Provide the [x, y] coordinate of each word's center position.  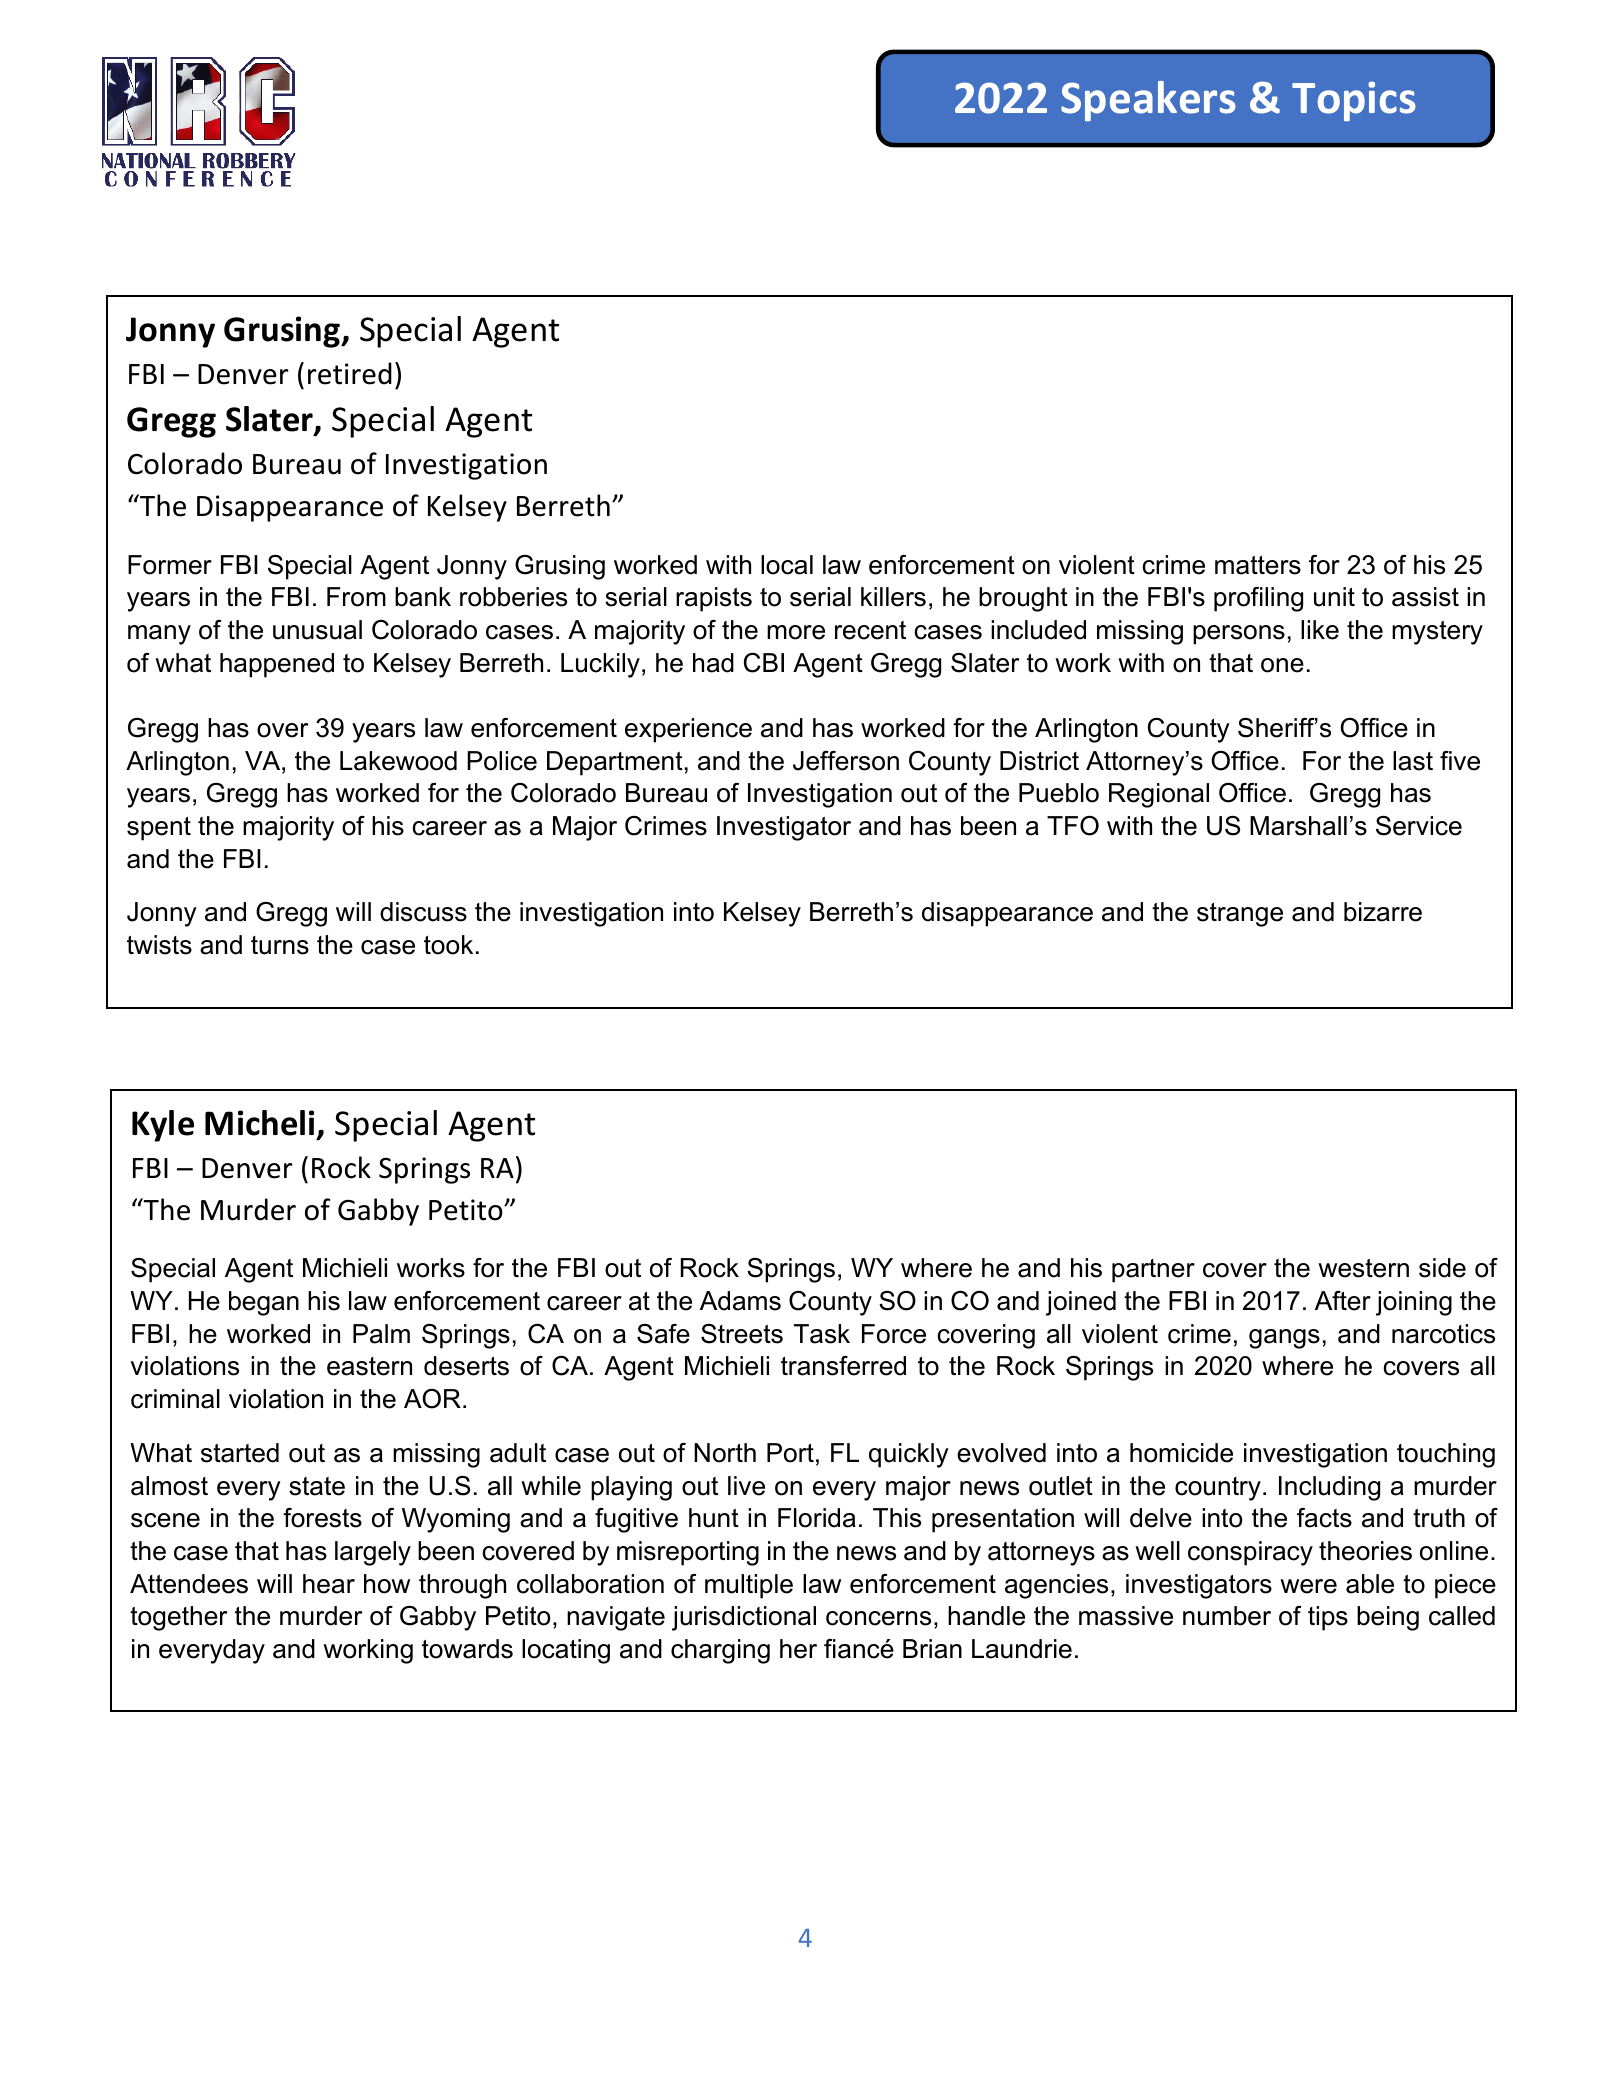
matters [1258, 565]
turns [280, 945]
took [448, 945]
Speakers [1148, 101]
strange [1240, 915]
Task [822, 1334]
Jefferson [846, 761]
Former [170, 565]
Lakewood [398, 761]
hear [329, 1584]
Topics [1354, 101]
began [264, 1303]
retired [350, 373]
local [787, 565]
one [1282, 665]
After [1343, 1301]
